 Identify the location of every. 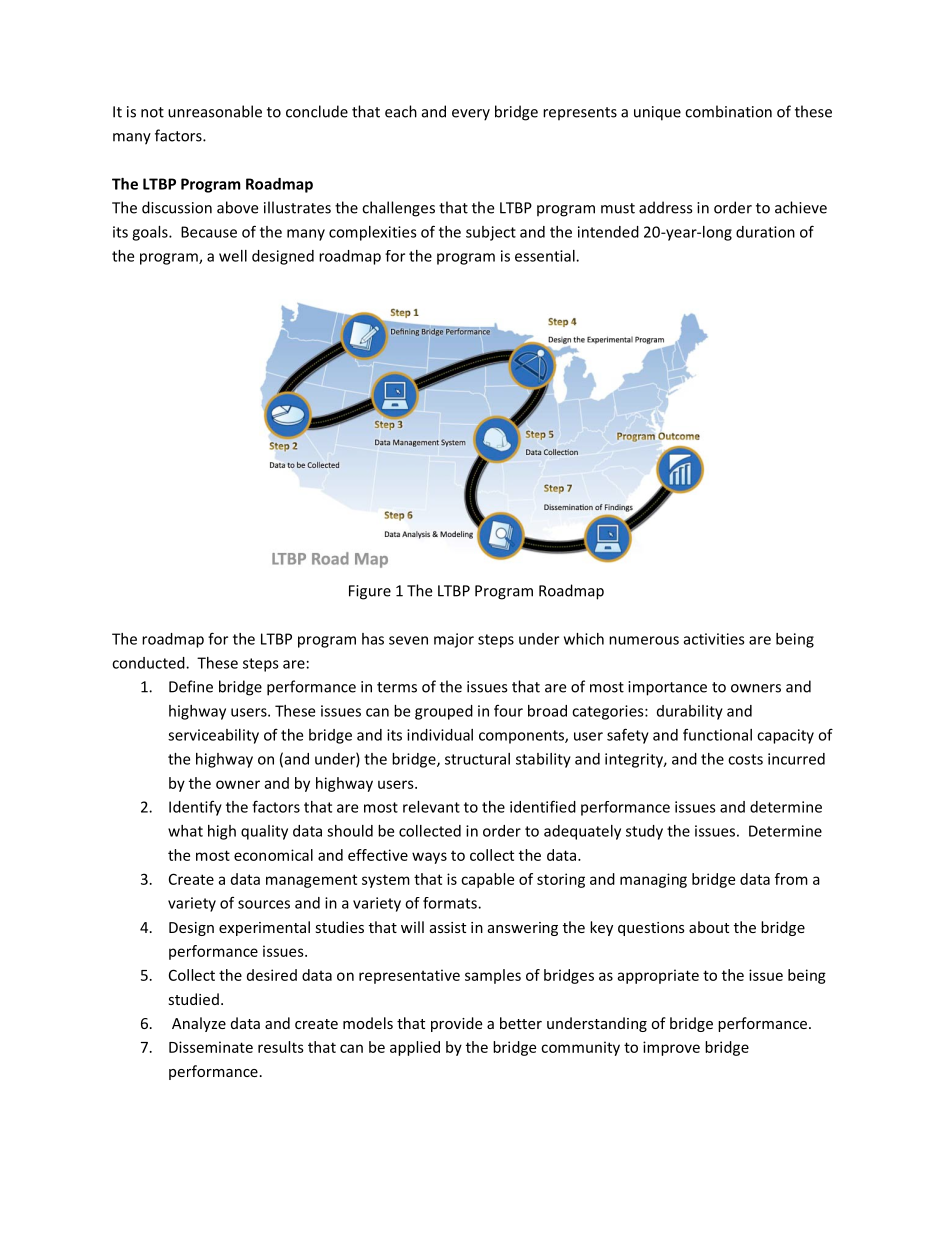
(471, 115).
